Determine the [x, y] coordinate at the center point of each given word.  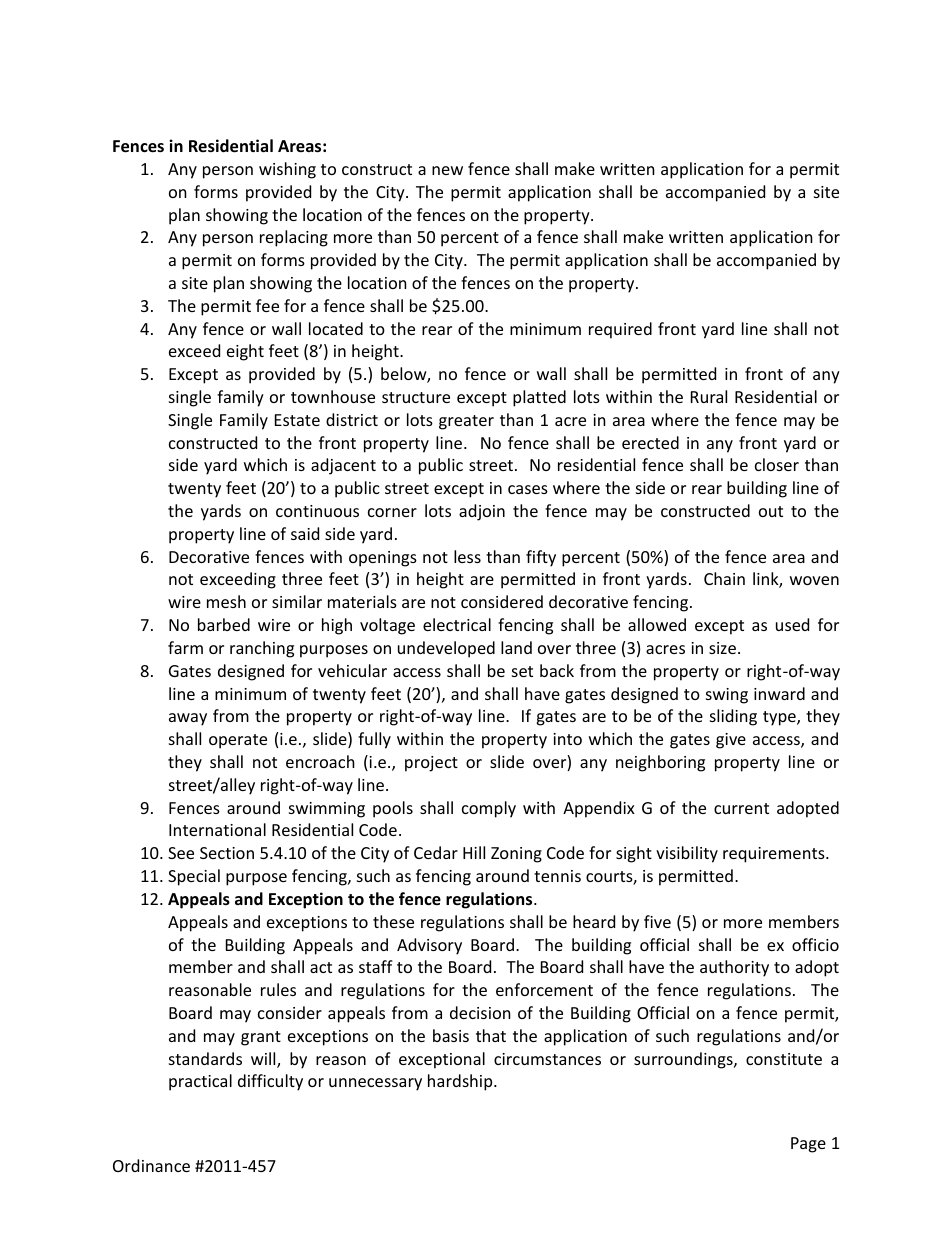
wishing [287, 170]
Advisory [429, 946]
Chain [724, 578]
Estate [297, 420]
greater [466, 422]
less [467, 556]
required [620, 330]
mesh [226, 601]
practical [200, 1082]
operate [238, 741]
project [431, 764]
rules [278, 989]
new [447, 170]
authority [734, 968]
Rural [709, 396]
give [731, 741]
